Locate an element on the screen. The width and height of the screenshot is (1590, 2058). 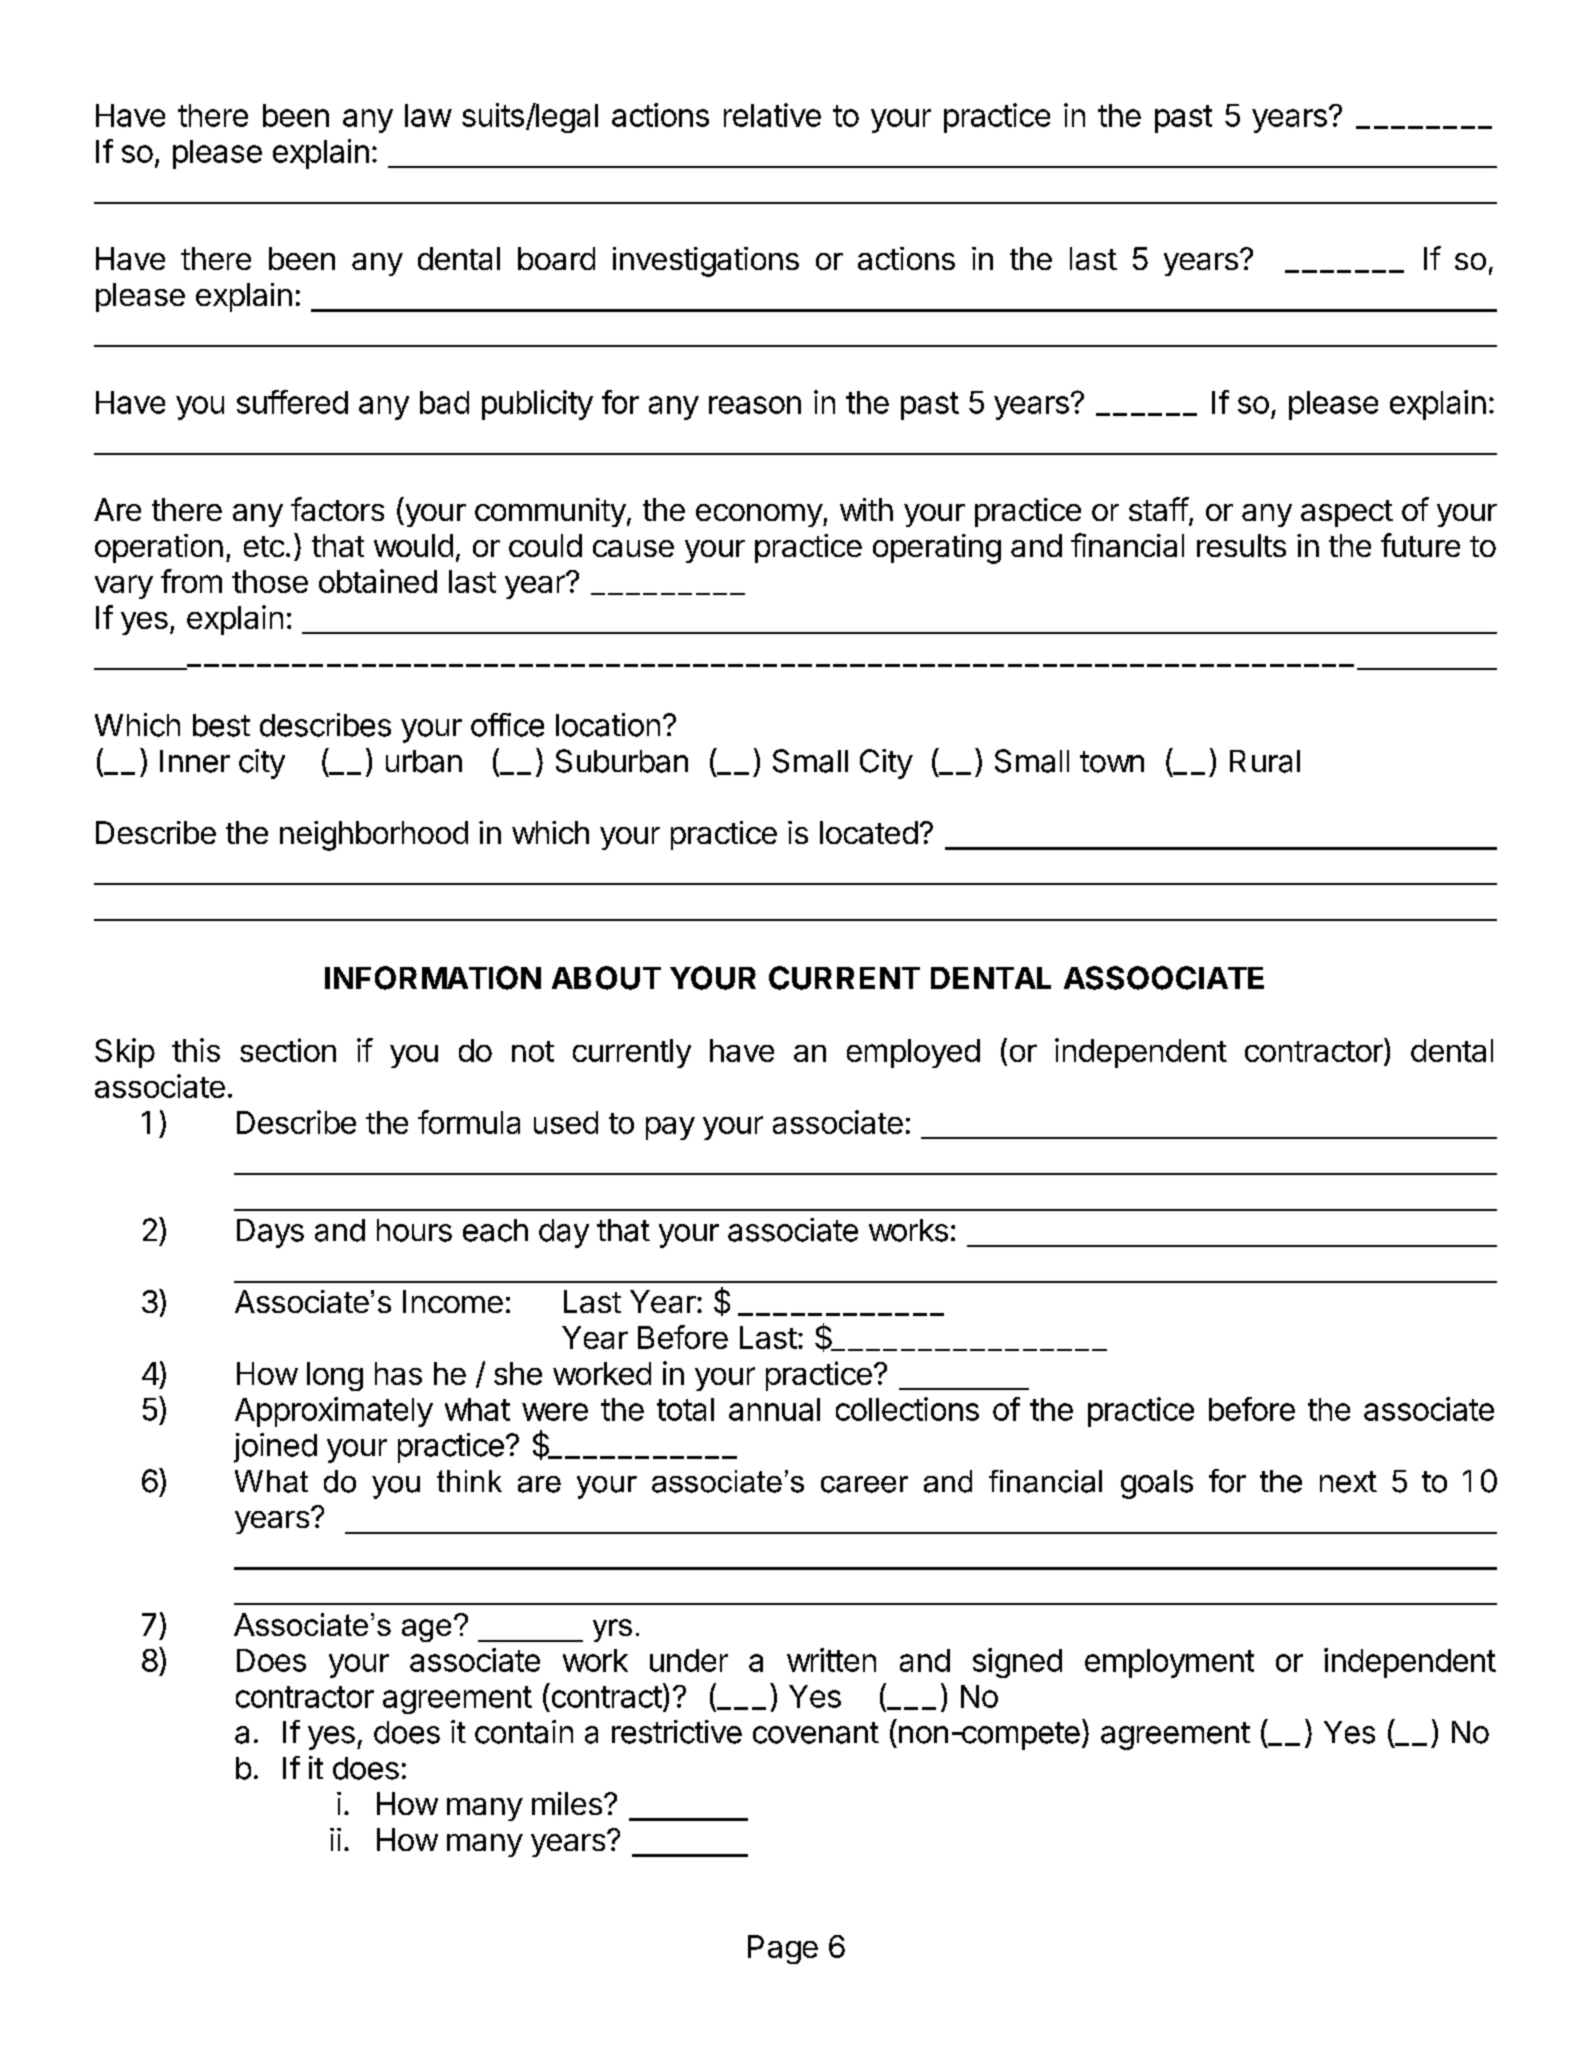
Rural is located at coordinates (1265, 761).
